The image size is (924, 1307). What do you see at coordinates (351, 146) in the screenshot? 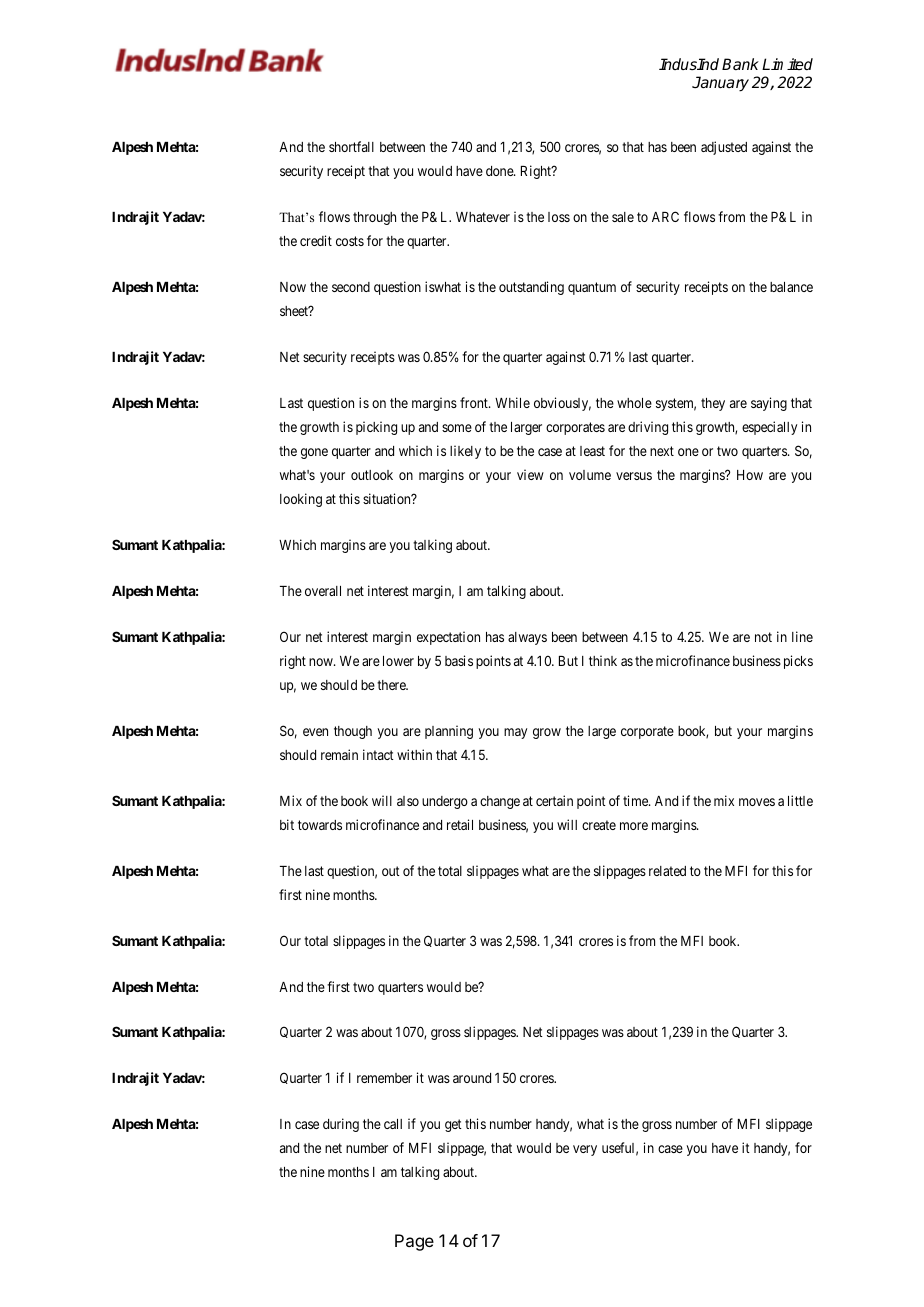
I see `shortfall` at bounding box center [351, 146].
